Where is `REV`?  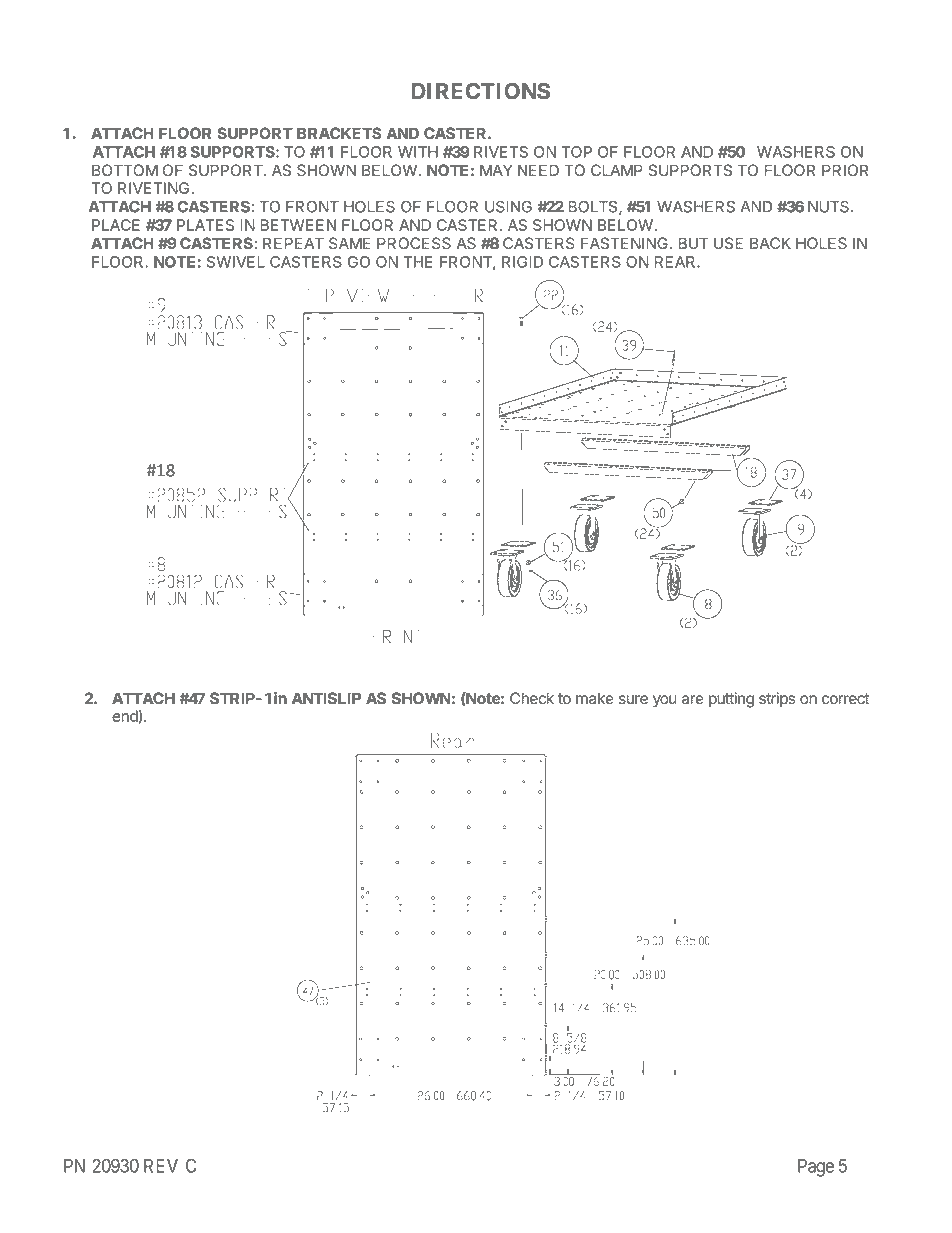
REV is located at coordinates (161, 1166).
